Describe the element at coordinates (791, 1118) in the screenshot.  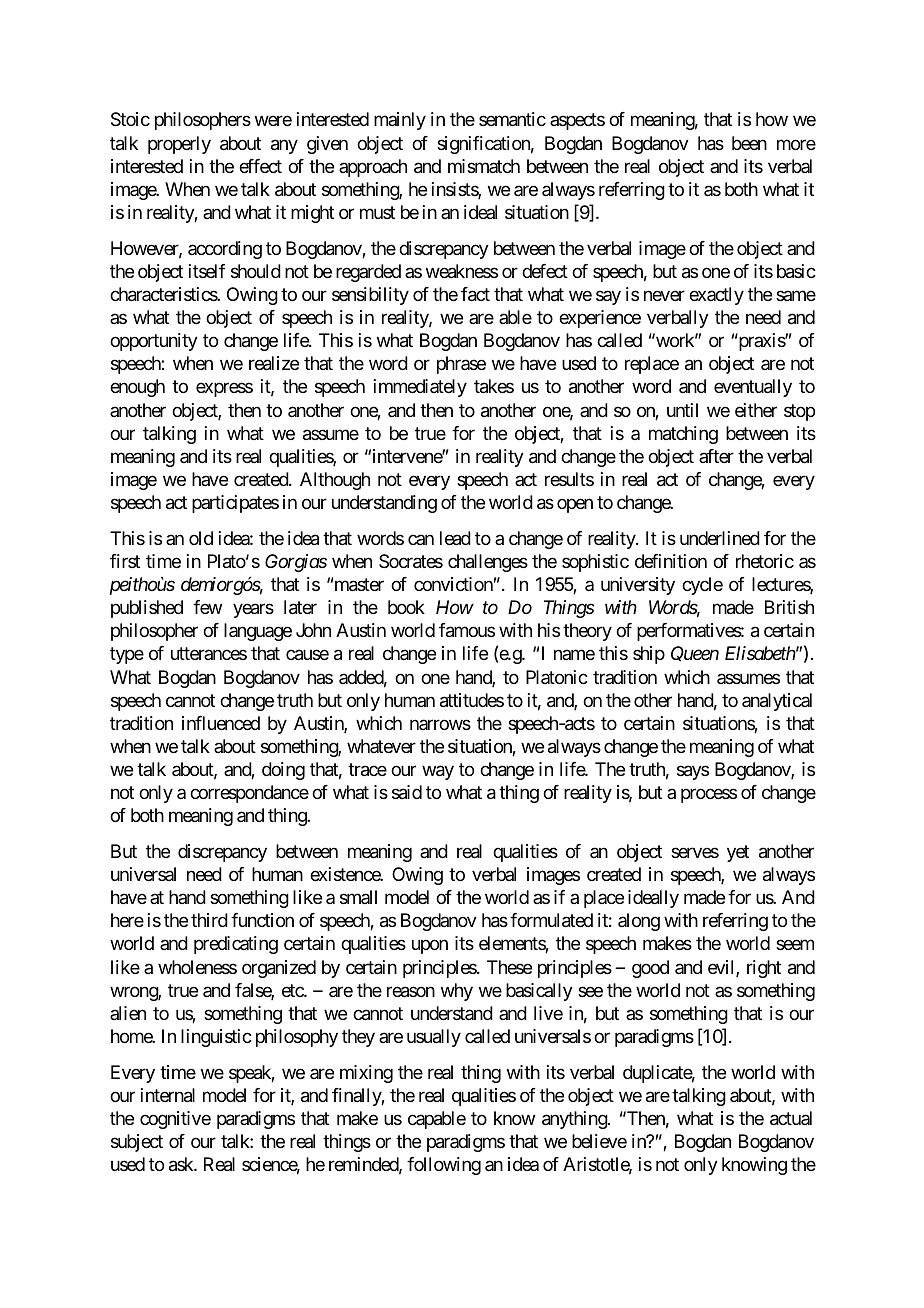
I see `actual` at that location.
